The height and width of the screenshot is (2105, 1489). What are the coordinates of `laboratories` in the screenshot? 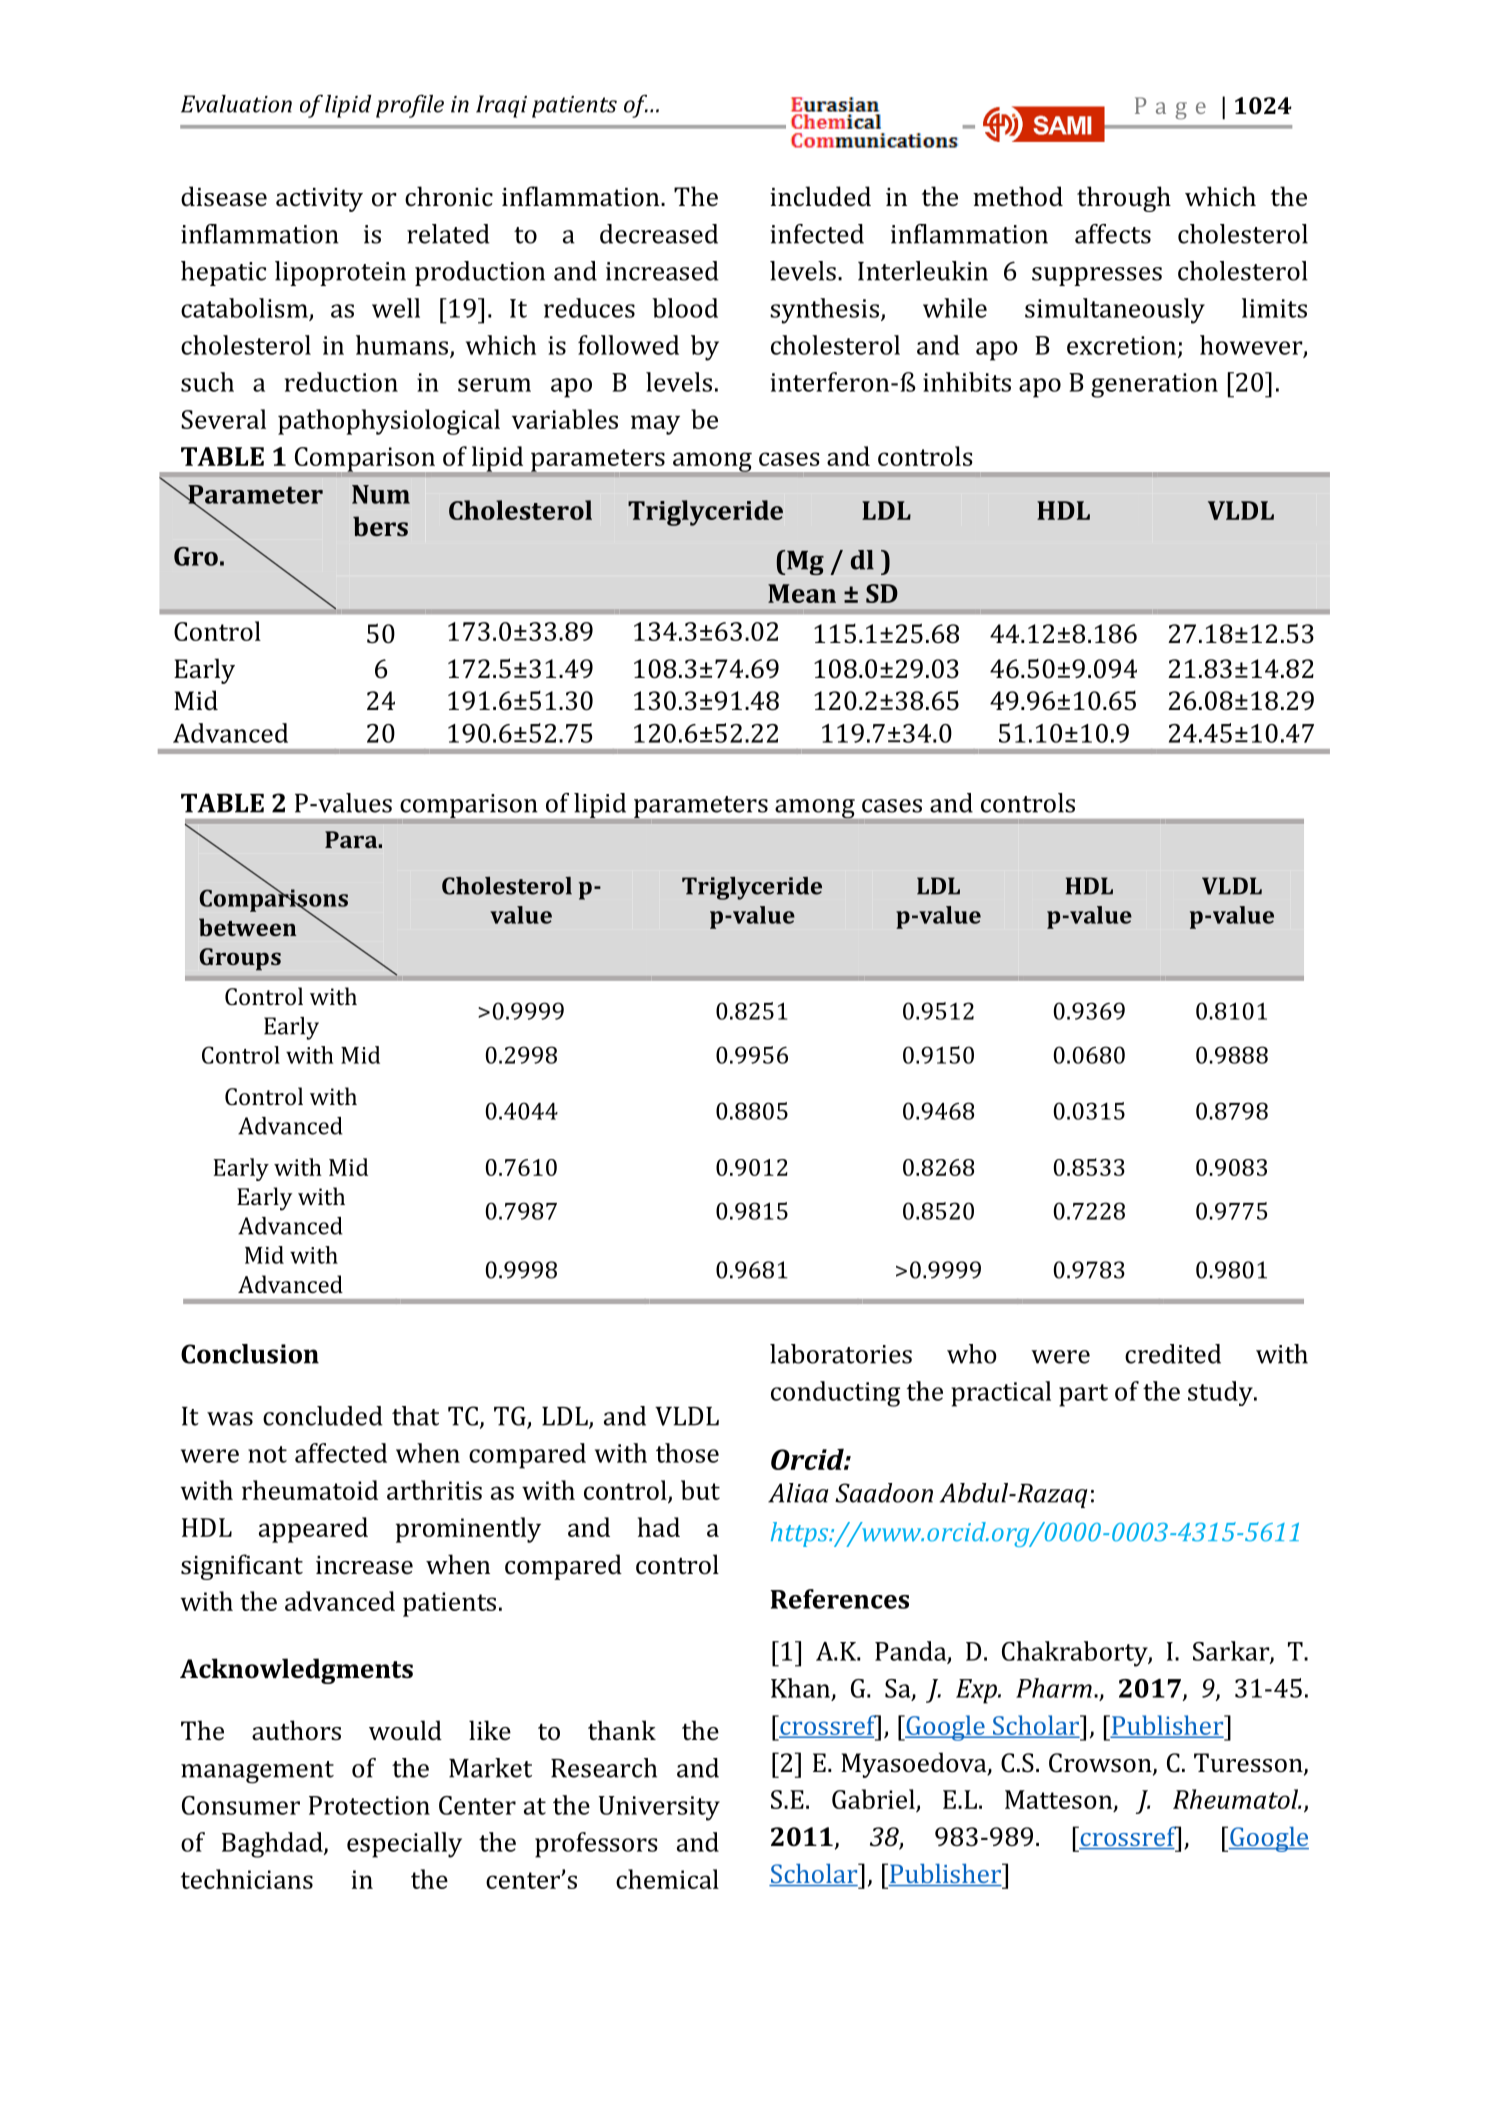 It's located at (841, 1354).
